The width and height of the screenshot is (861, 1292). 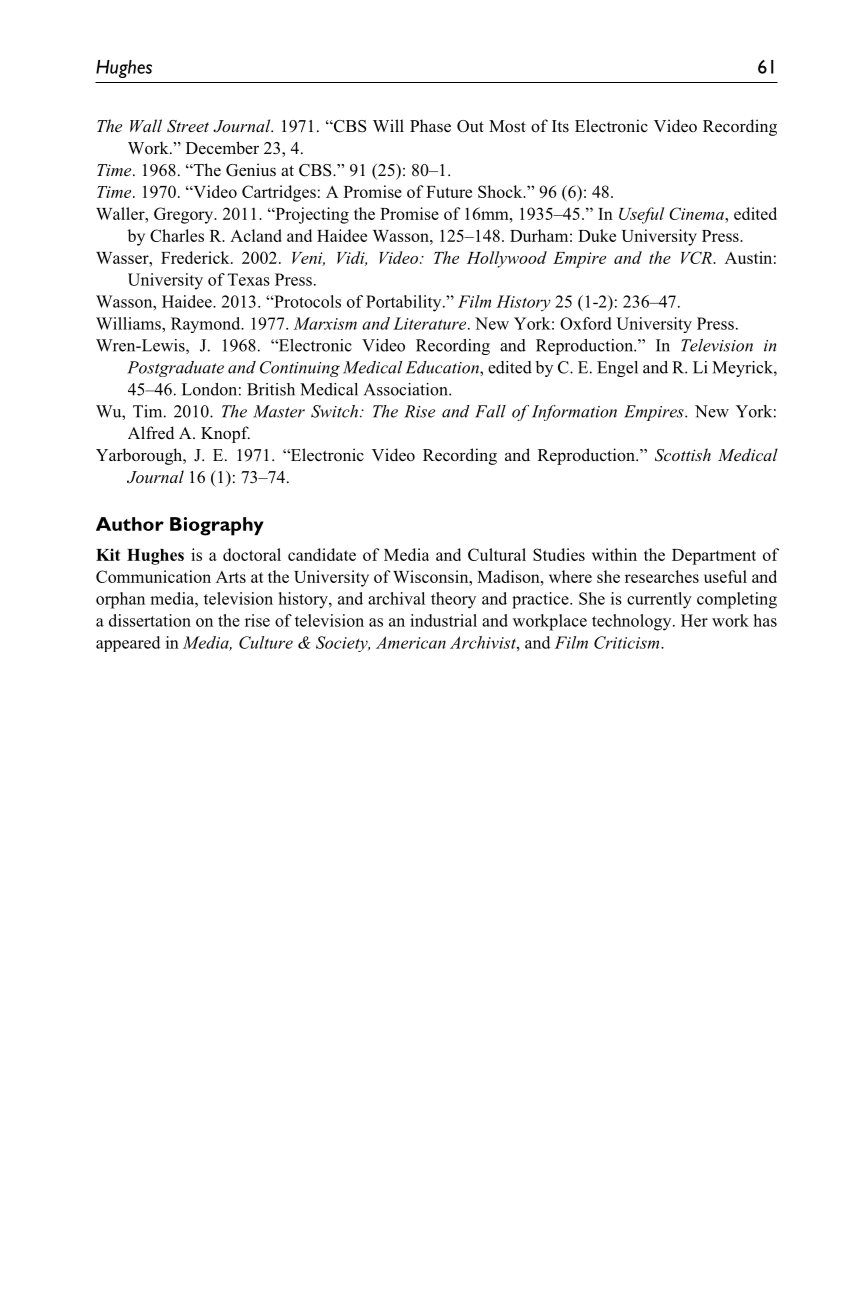 What do you see at coordinates (150, 620) in the screenshot?
I see `dissertation` at bounding box center [150, 620].
